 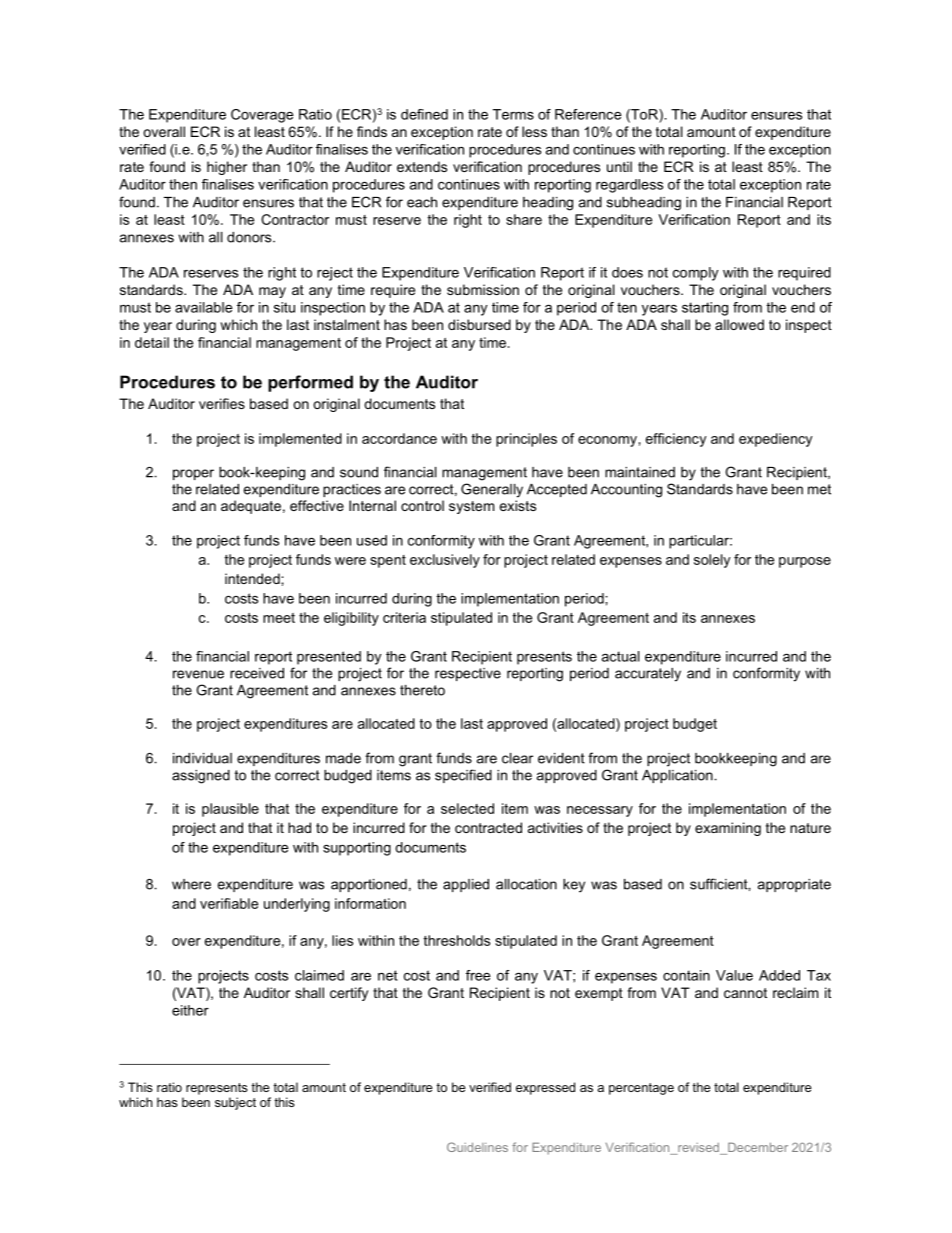 What do you see at coordinates (776, 440) in the image?
I see `expediency` at bounding box center [776, 440].
